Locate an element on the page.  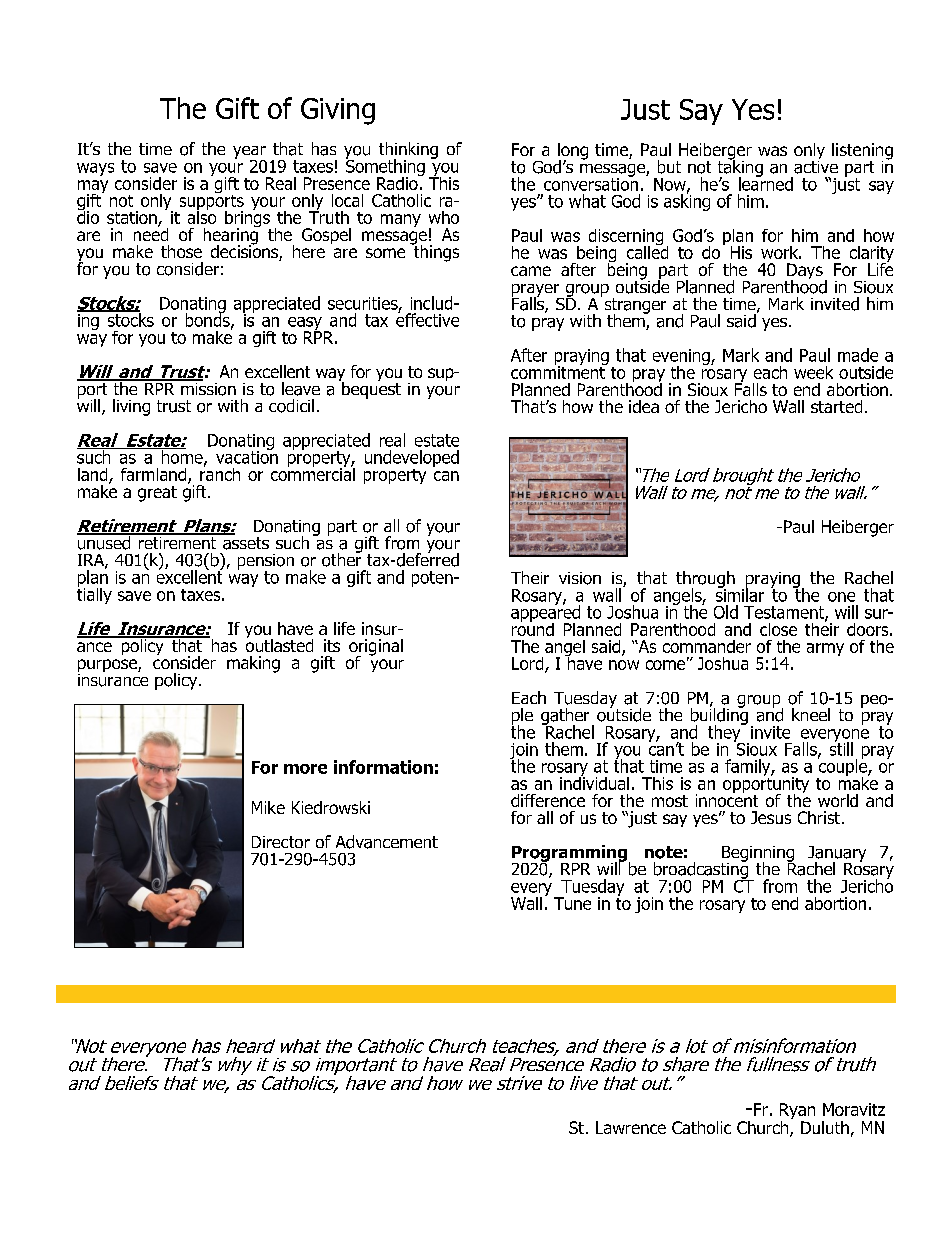
Mike is located at coordinates (268, 807).
